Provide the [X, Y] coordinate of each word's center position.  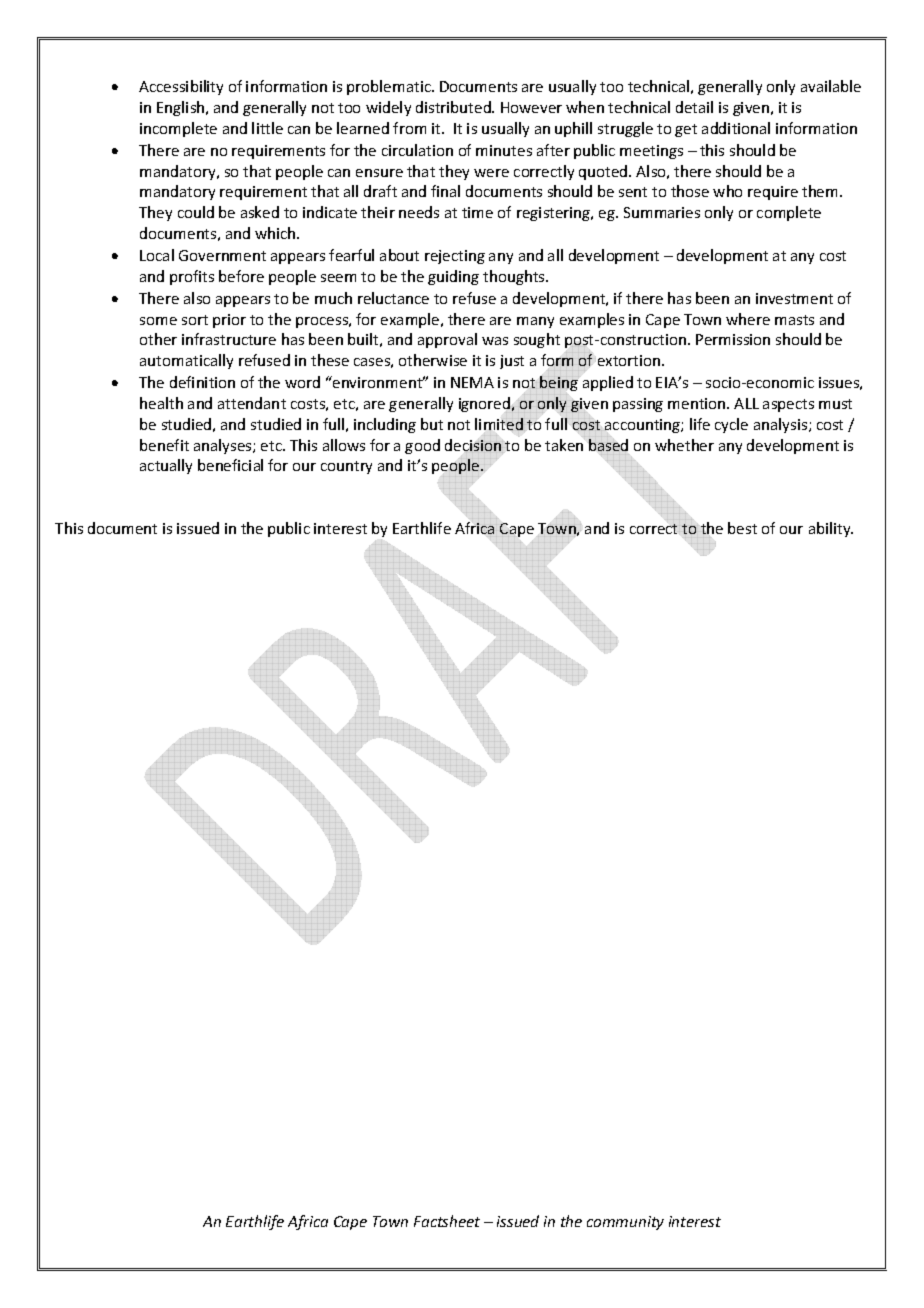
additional [736, 128]
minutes [504, 150]
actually [166, 466]
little [267, 128]
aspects [788, 405]
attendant [252, 403]
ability [831, 529]
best [742, 528]
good [422, 446]
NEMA [472, 382]
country [346, 467]
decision [473, 445]
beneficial [230, 465]
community [625, 1223]
